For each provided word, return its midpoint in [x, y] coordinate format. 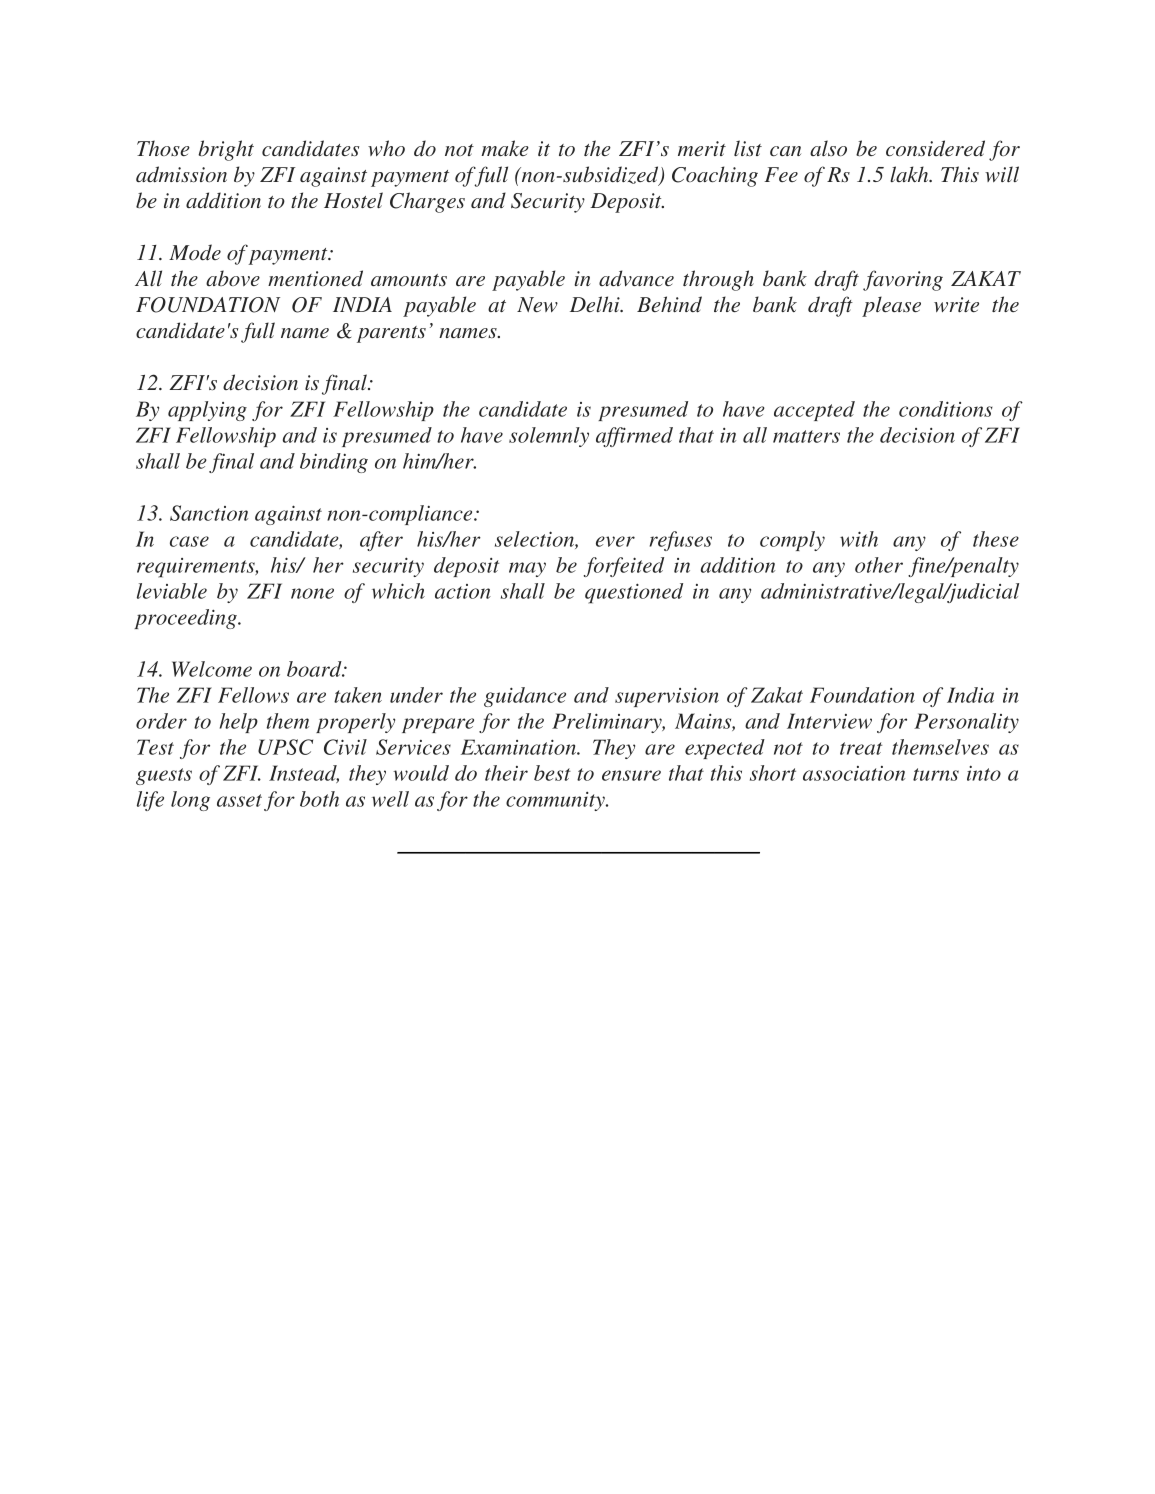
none [312, 593]
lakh [910, 174]
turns [936, 774]
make [505, 148]
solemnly [549, 437]
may [527, 569]
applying [207, 411]
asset [239, 800]
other [879, 565]
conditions [946, 409]
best [552, 773]
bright [226, 150]
